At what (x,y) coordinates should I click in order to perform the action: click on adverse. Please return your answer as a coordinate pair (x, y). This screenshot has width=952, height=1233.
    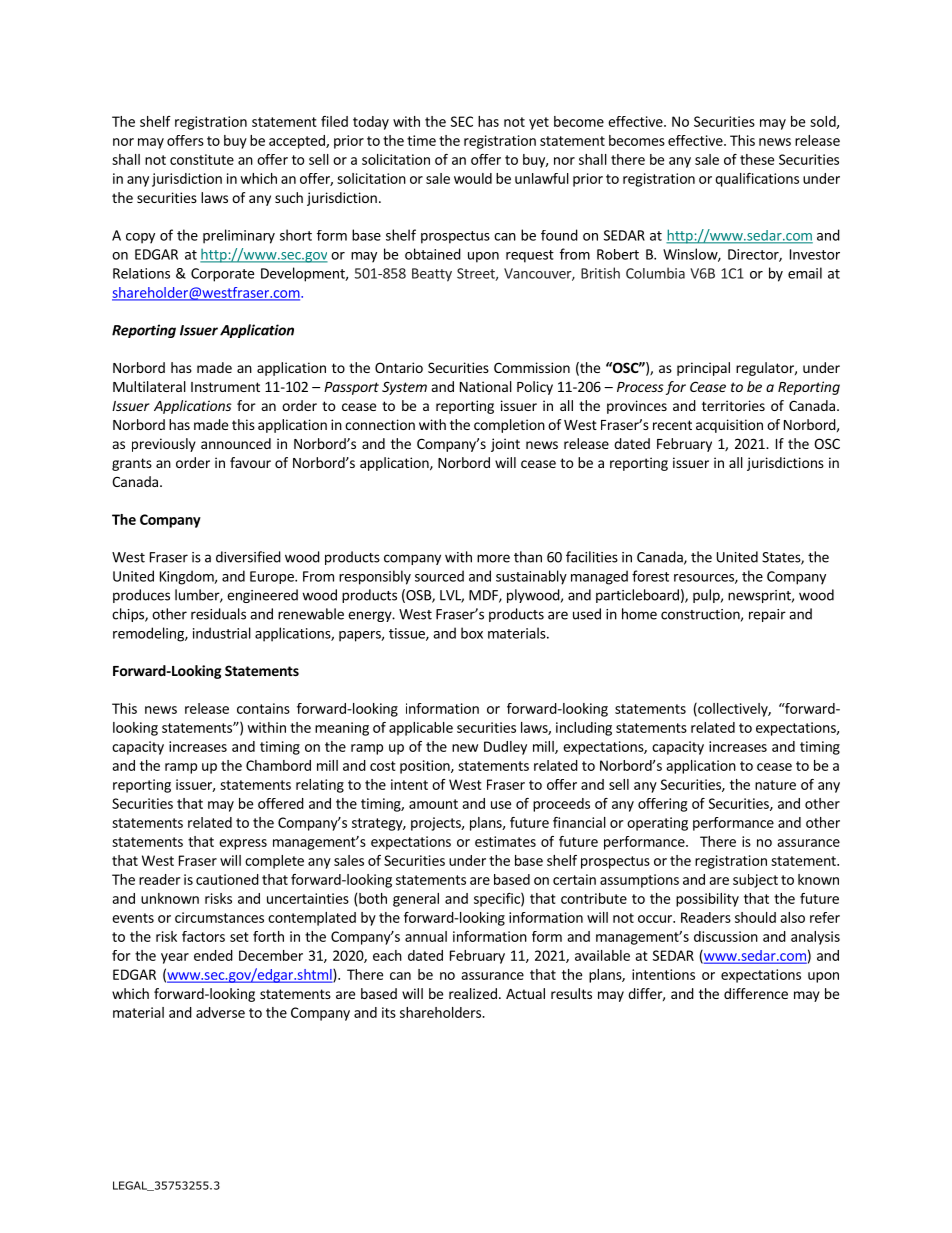
    Looking at the image, I should click on (220, 1012).
